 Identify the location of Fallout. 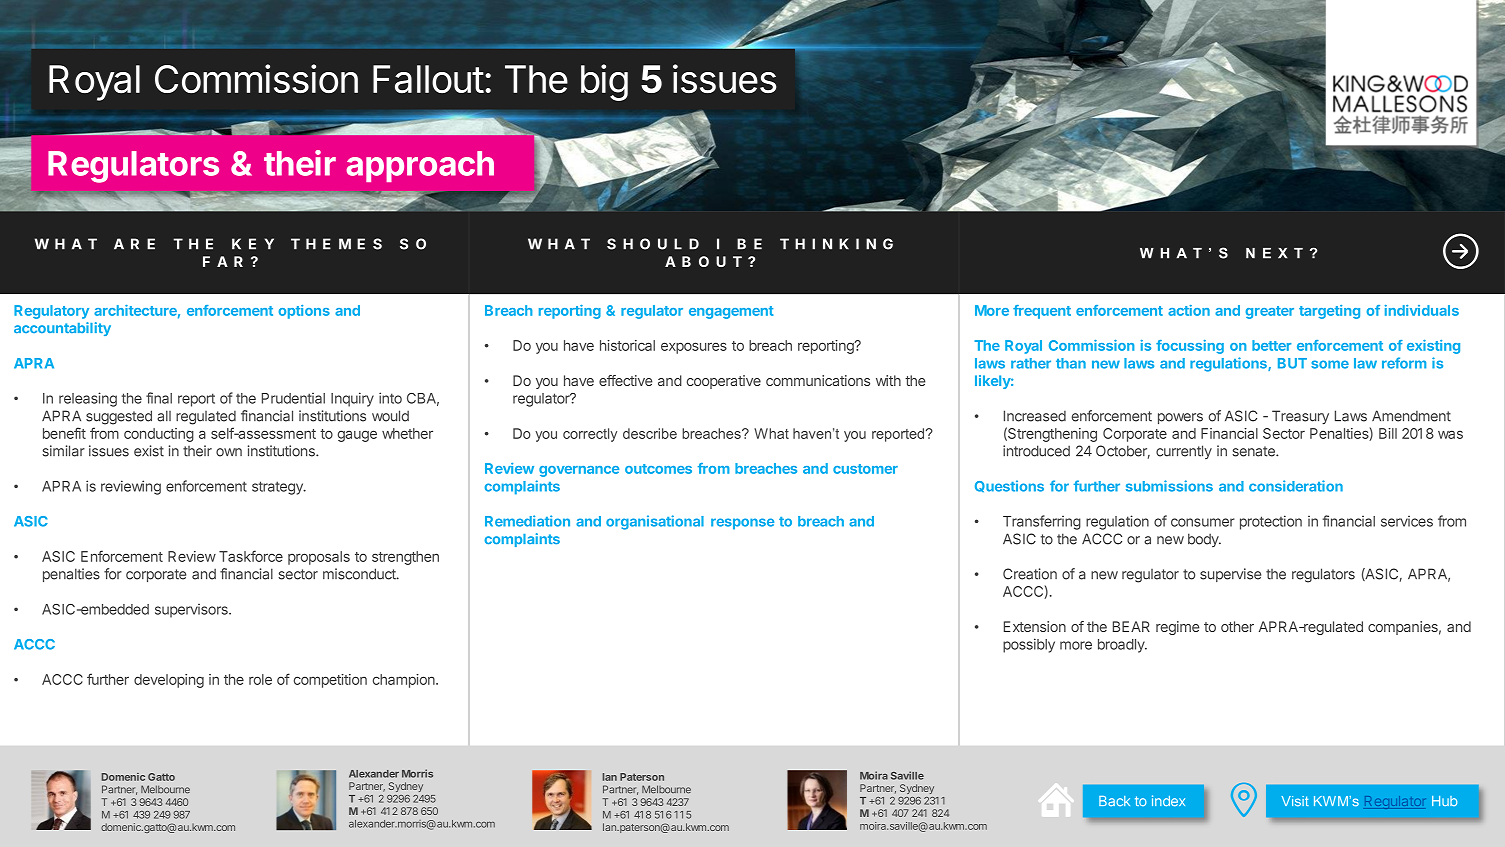
(428, 79).
